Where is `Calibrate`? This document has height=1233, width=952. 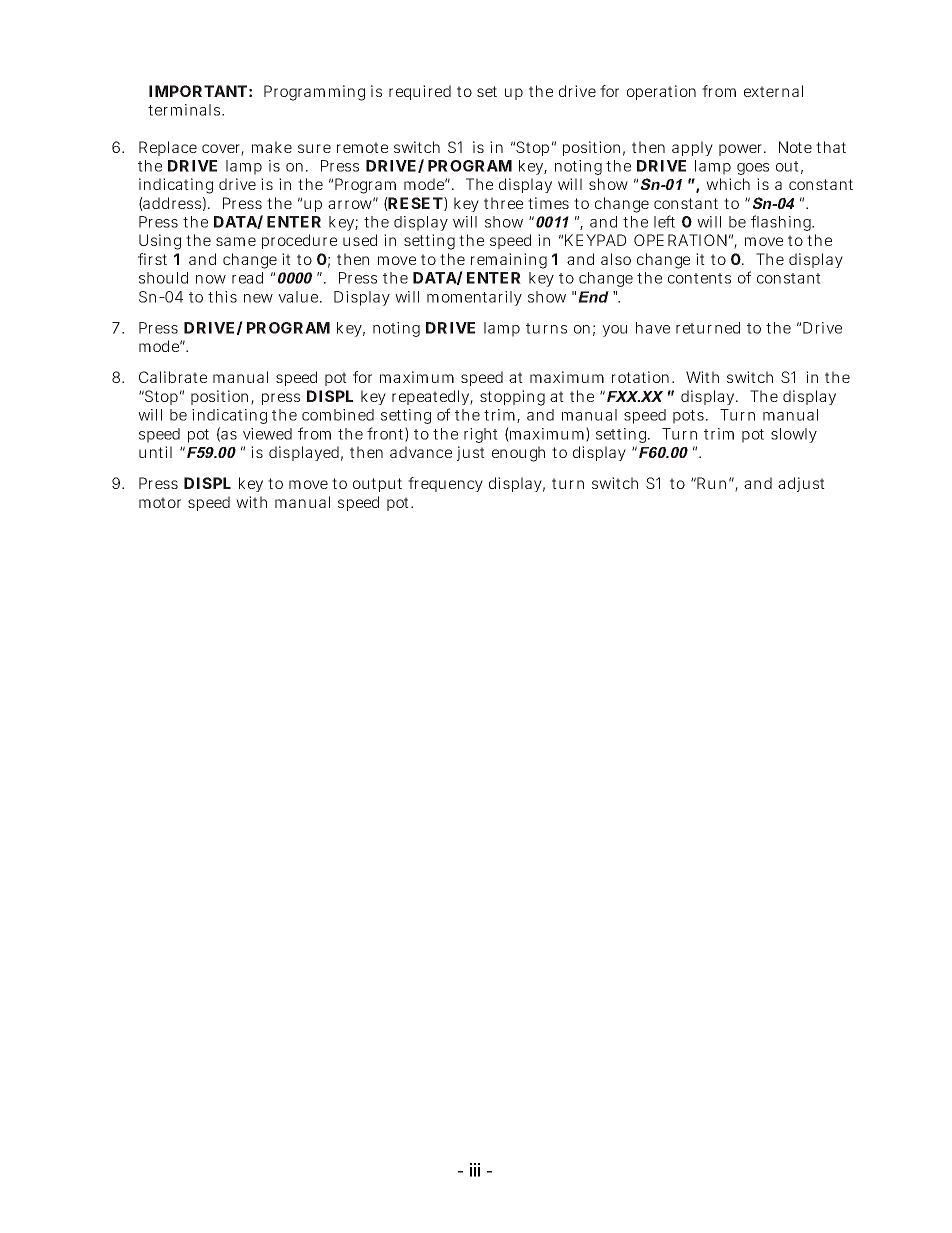
Calibrate is located at coordinates (173, 377).
